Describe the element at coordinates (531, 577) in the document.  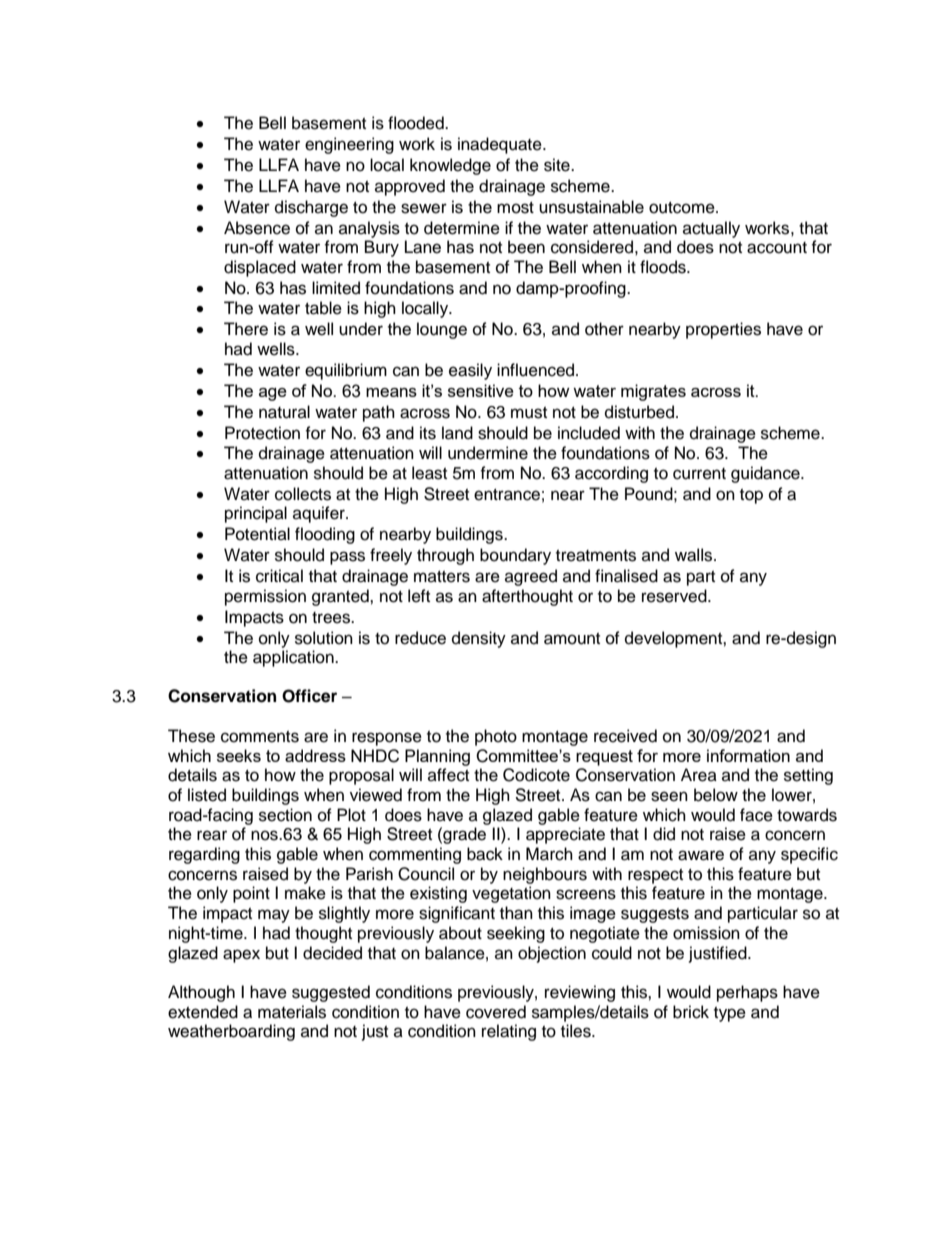
I see `agreed` at that location.
